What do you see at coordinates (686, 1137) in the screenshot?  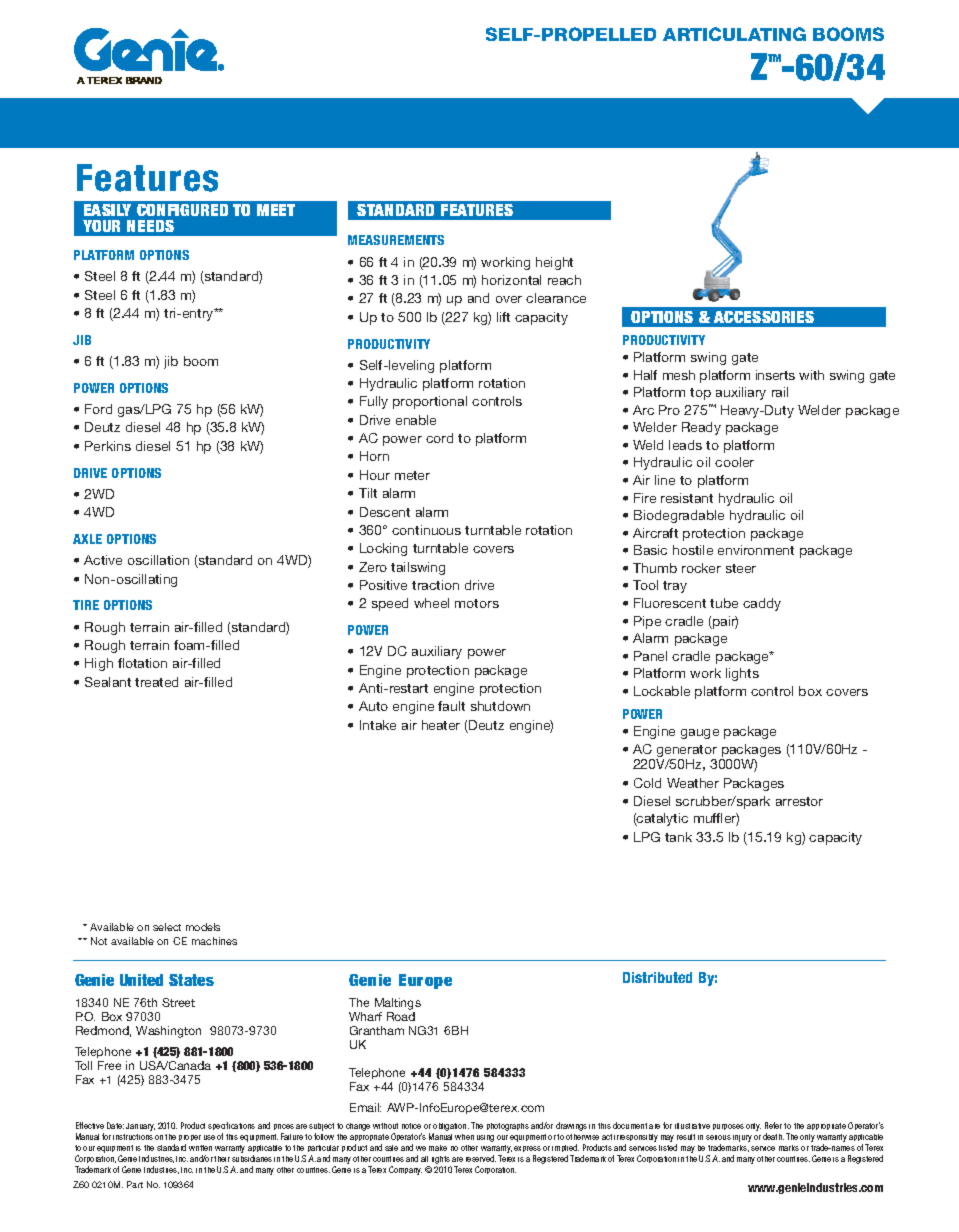 I see `result` at bounding box center [686, 1137].
